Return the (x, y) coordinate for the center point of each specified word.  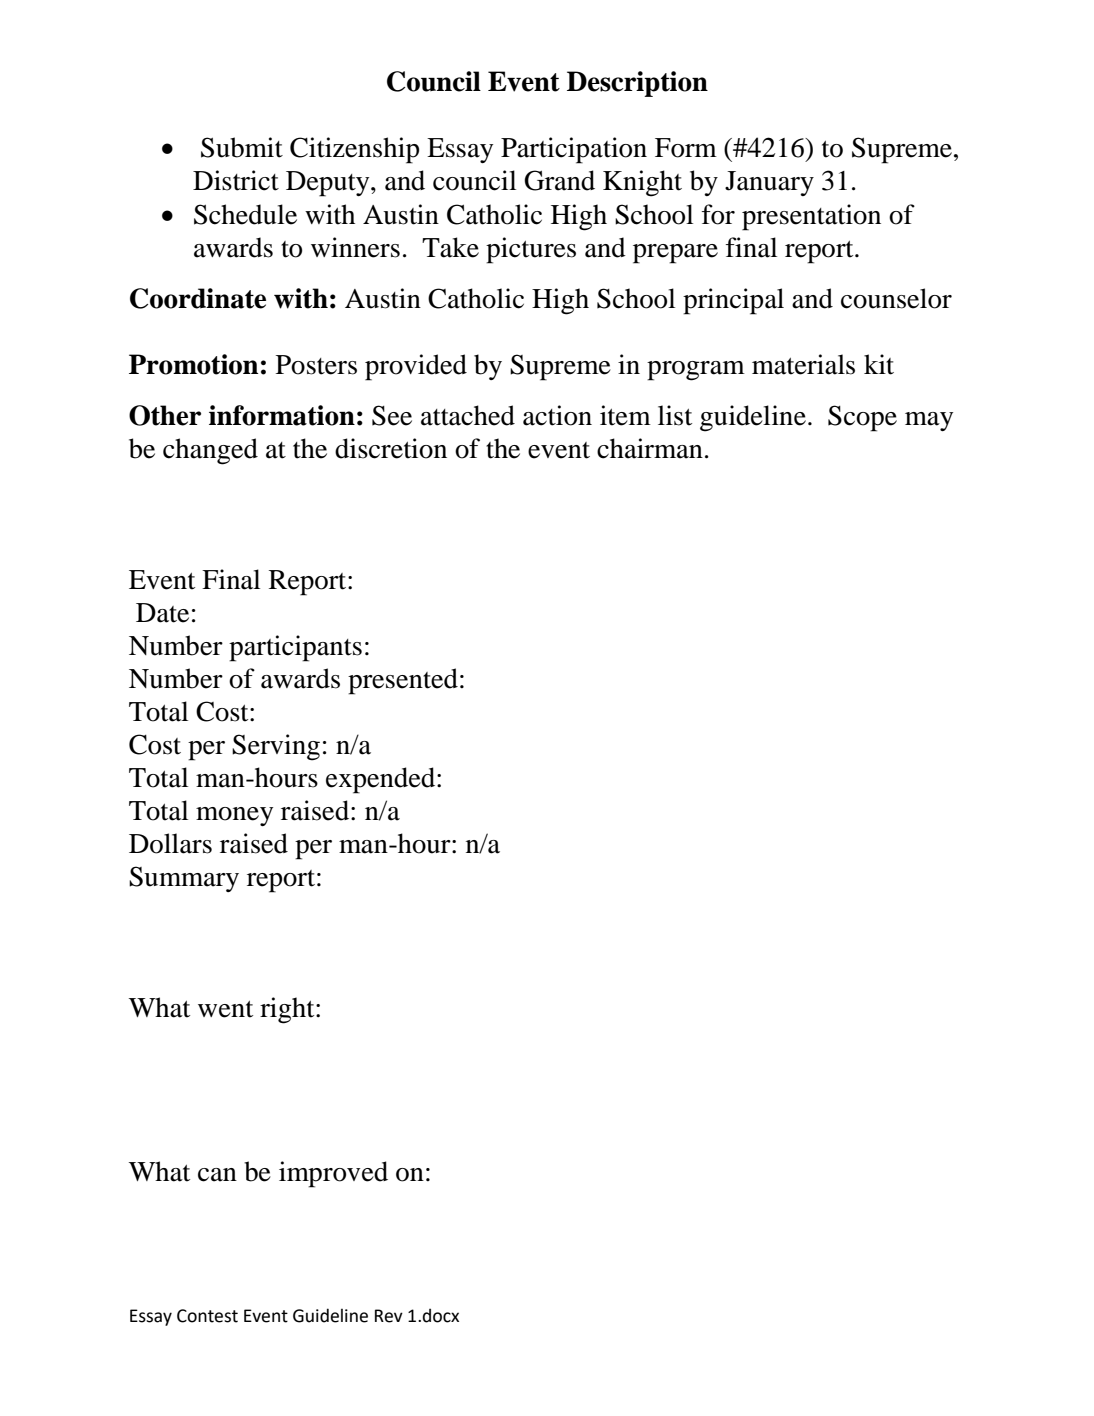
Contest (207, 1316)
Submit (242, 147)
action (557, 415)
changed (210, 451)
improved (333, 1174)
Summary (184, 879)
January (769, 183)
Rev (389, 1316)
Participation (574, 150)
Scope (862, 418)
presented (403, 681)
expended (382, 780)
